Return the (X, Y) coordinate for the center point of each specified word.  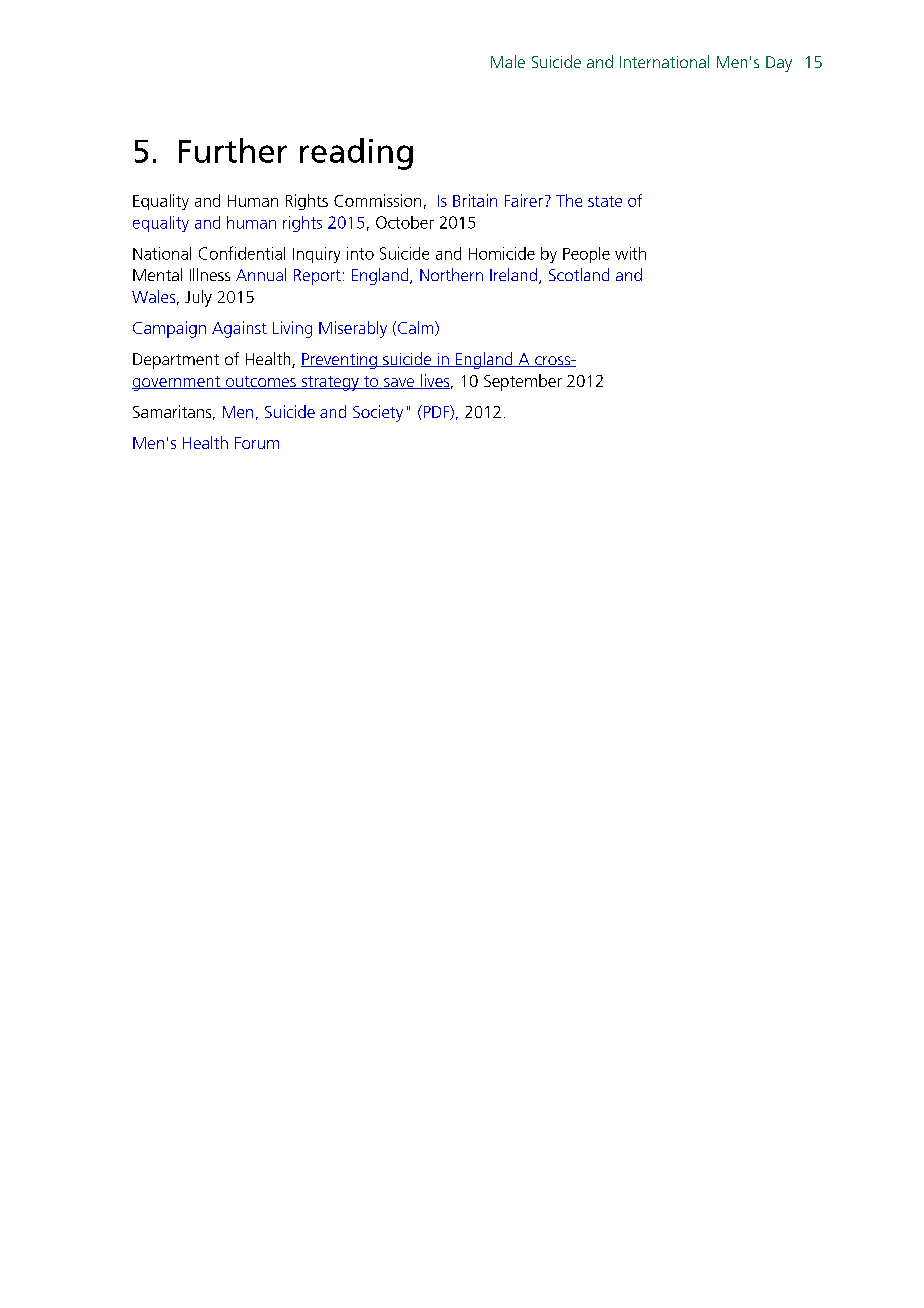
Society (378, 413)
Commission (377, 200)
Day (779, 64)
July (198, 298)
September (523, 382)
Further (233, 150)
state (605, 201)
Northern (451, 274)
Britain (475, 200)
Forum (257, 443)
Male (508, 61)
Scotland (579, 274)
